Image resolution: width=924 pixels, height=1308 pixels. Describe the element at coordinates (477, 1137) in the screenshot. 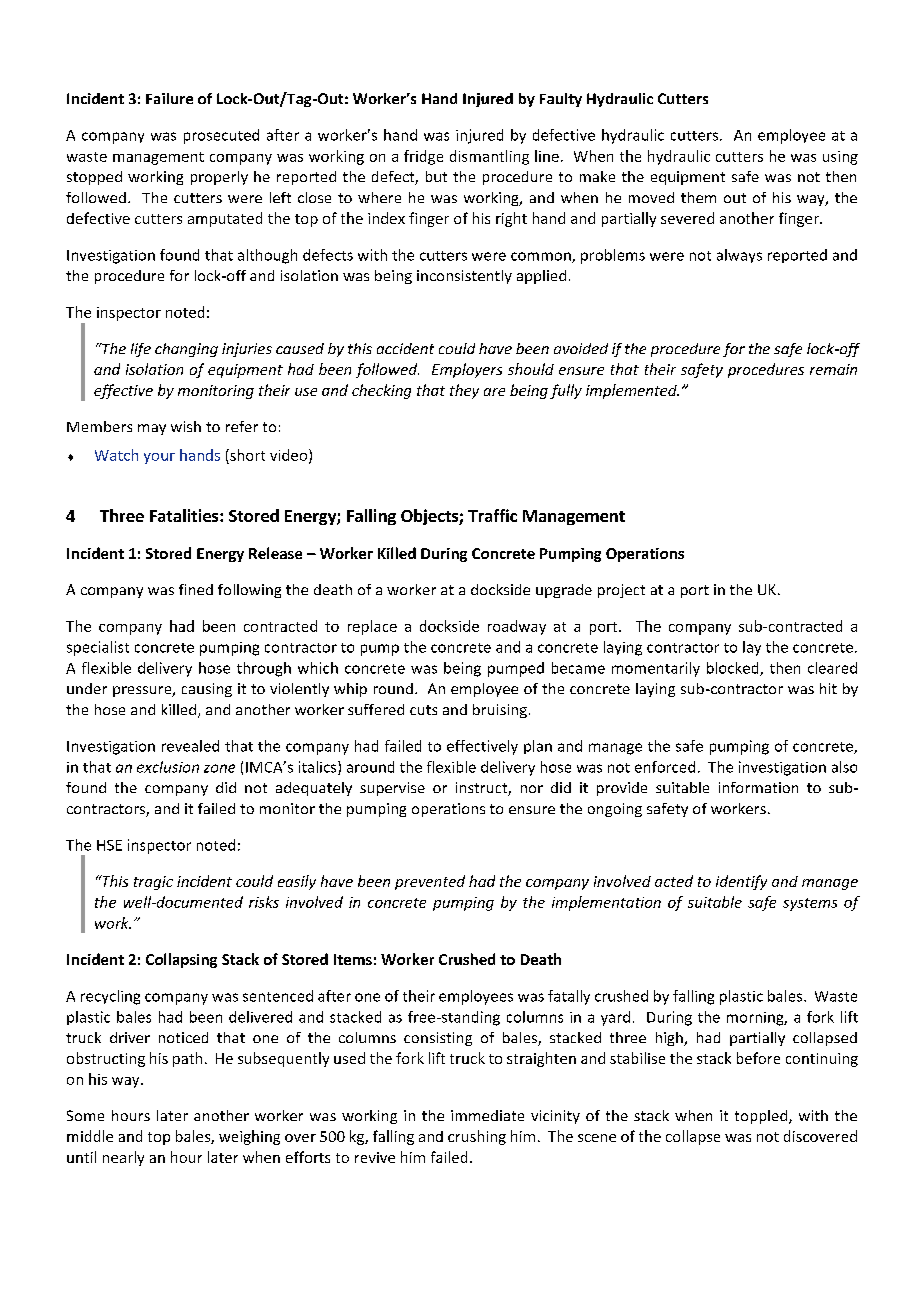

I see `crushing` at that location.
